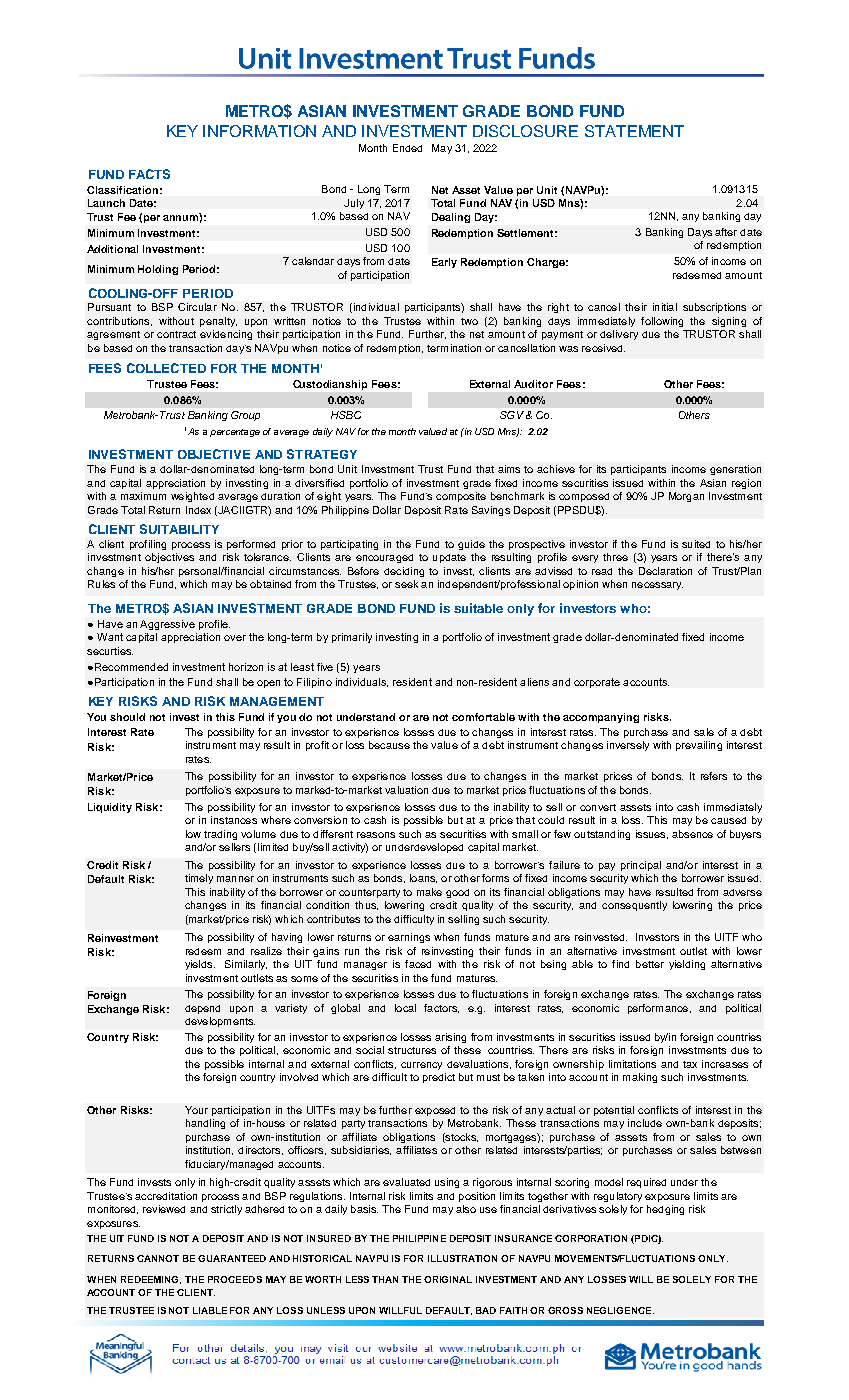  I want to click on FACTS, so click(149, 174).
